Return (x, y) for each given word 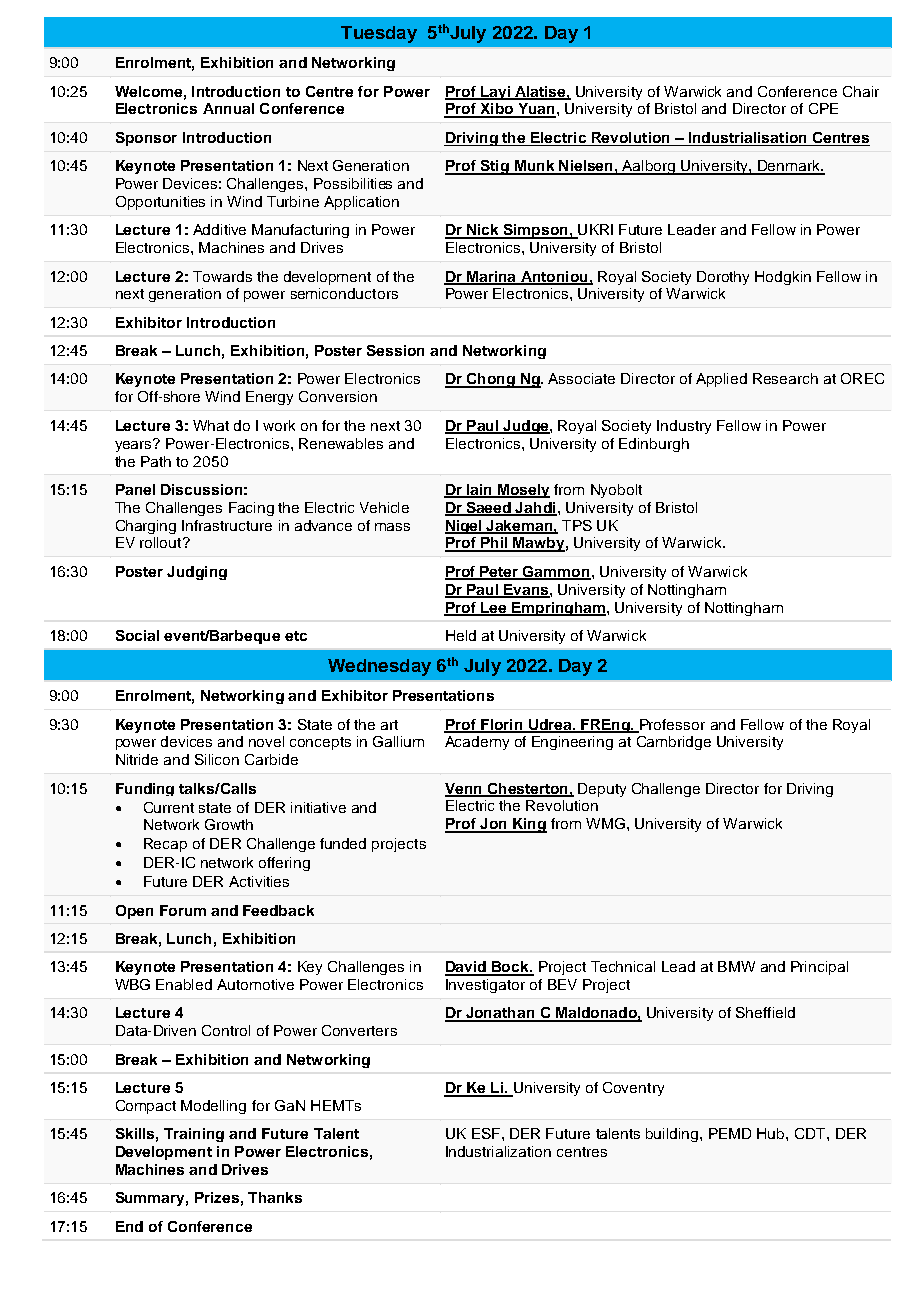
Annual (228, 108)
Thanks (275, 1197)
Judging (197, 573)
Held (461, 635)
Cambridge (674, 743)
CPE (823, 108)
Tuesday (379, 34)
